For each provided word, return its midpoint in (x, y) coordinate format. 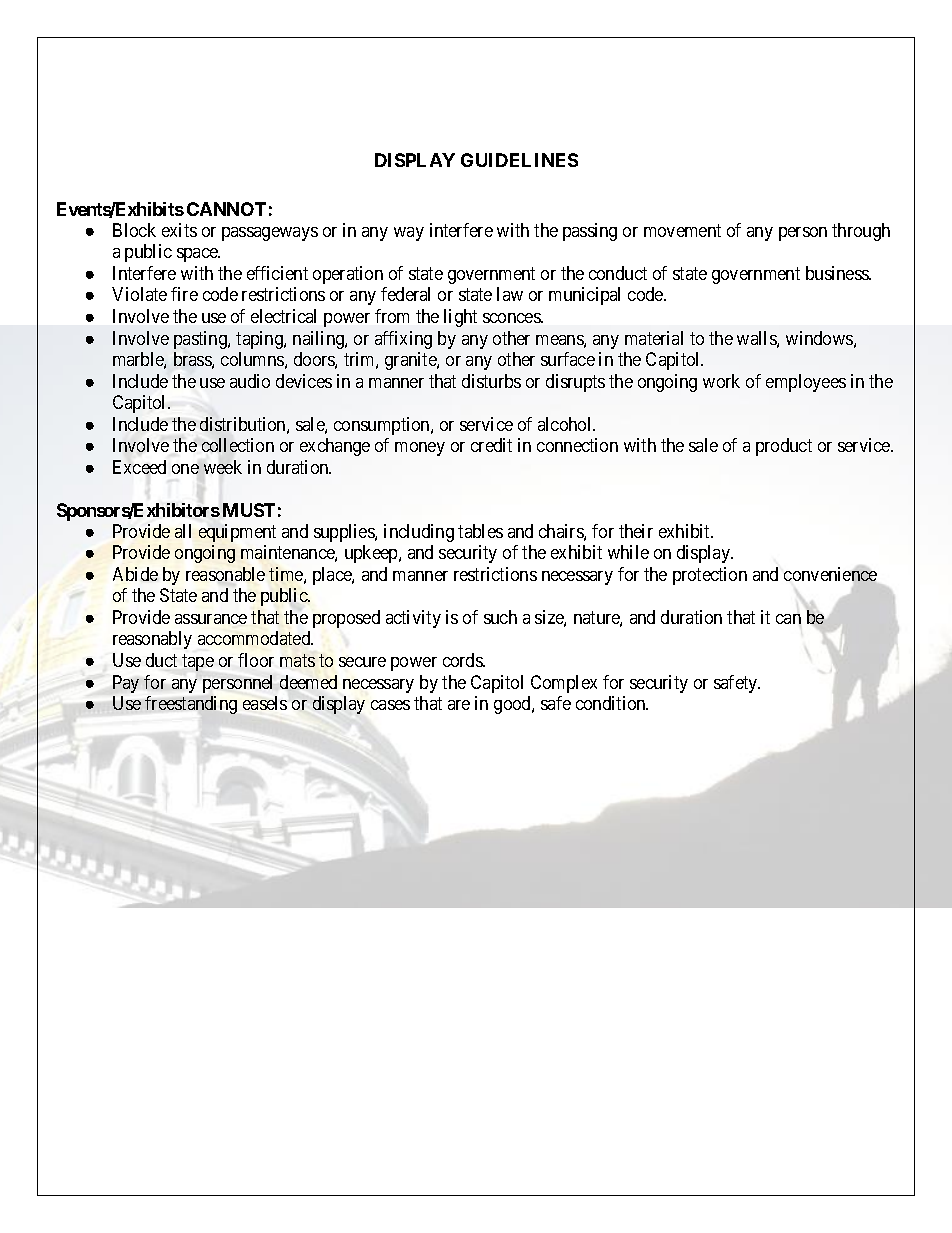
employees (806, 383)
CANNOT (226, 209)
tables (480, 531)
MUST (249, 510)
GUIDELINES (519, 160)
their (636, 531)
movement (682, 230)
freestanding (191, 705)
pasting (201, 340)
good (513, 705)
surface (568, 359)
